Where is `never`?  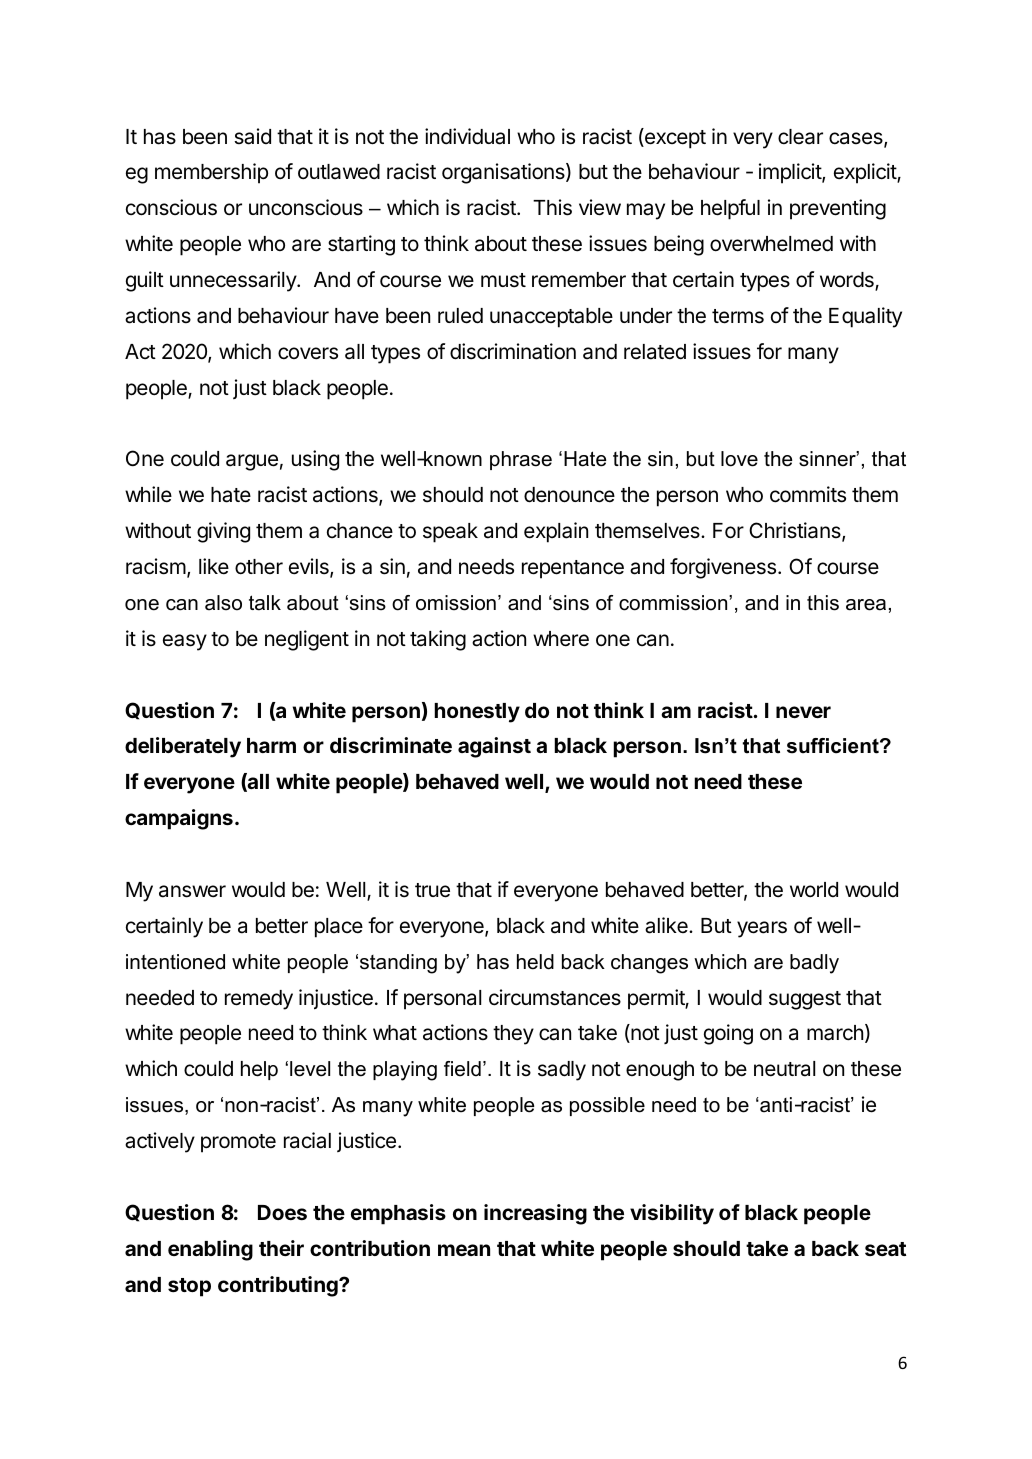
never is located at coordinates (803, 712).
